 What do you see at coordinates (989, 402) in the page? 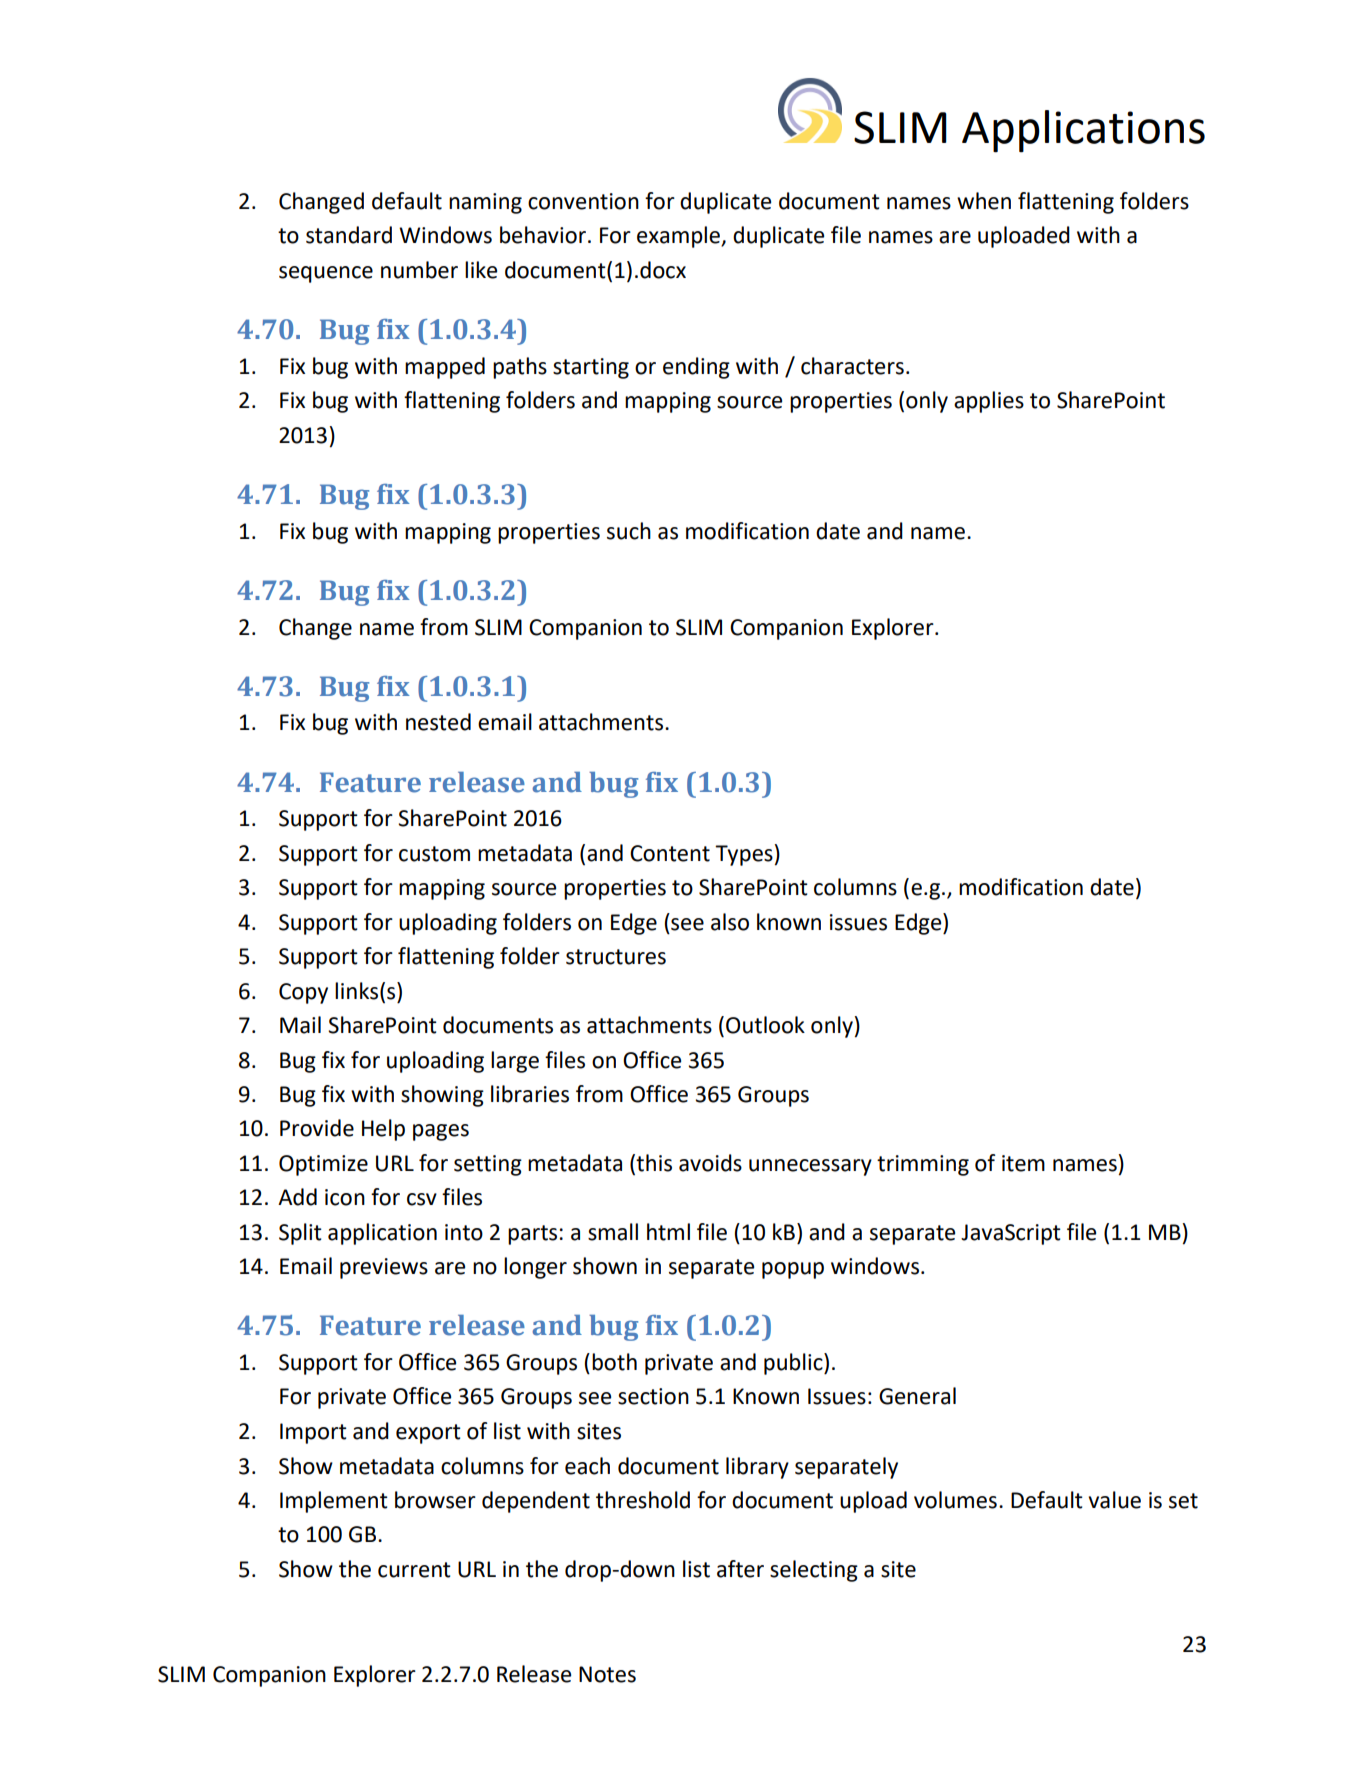
I see `applies` at bounding box center [989, 402].
